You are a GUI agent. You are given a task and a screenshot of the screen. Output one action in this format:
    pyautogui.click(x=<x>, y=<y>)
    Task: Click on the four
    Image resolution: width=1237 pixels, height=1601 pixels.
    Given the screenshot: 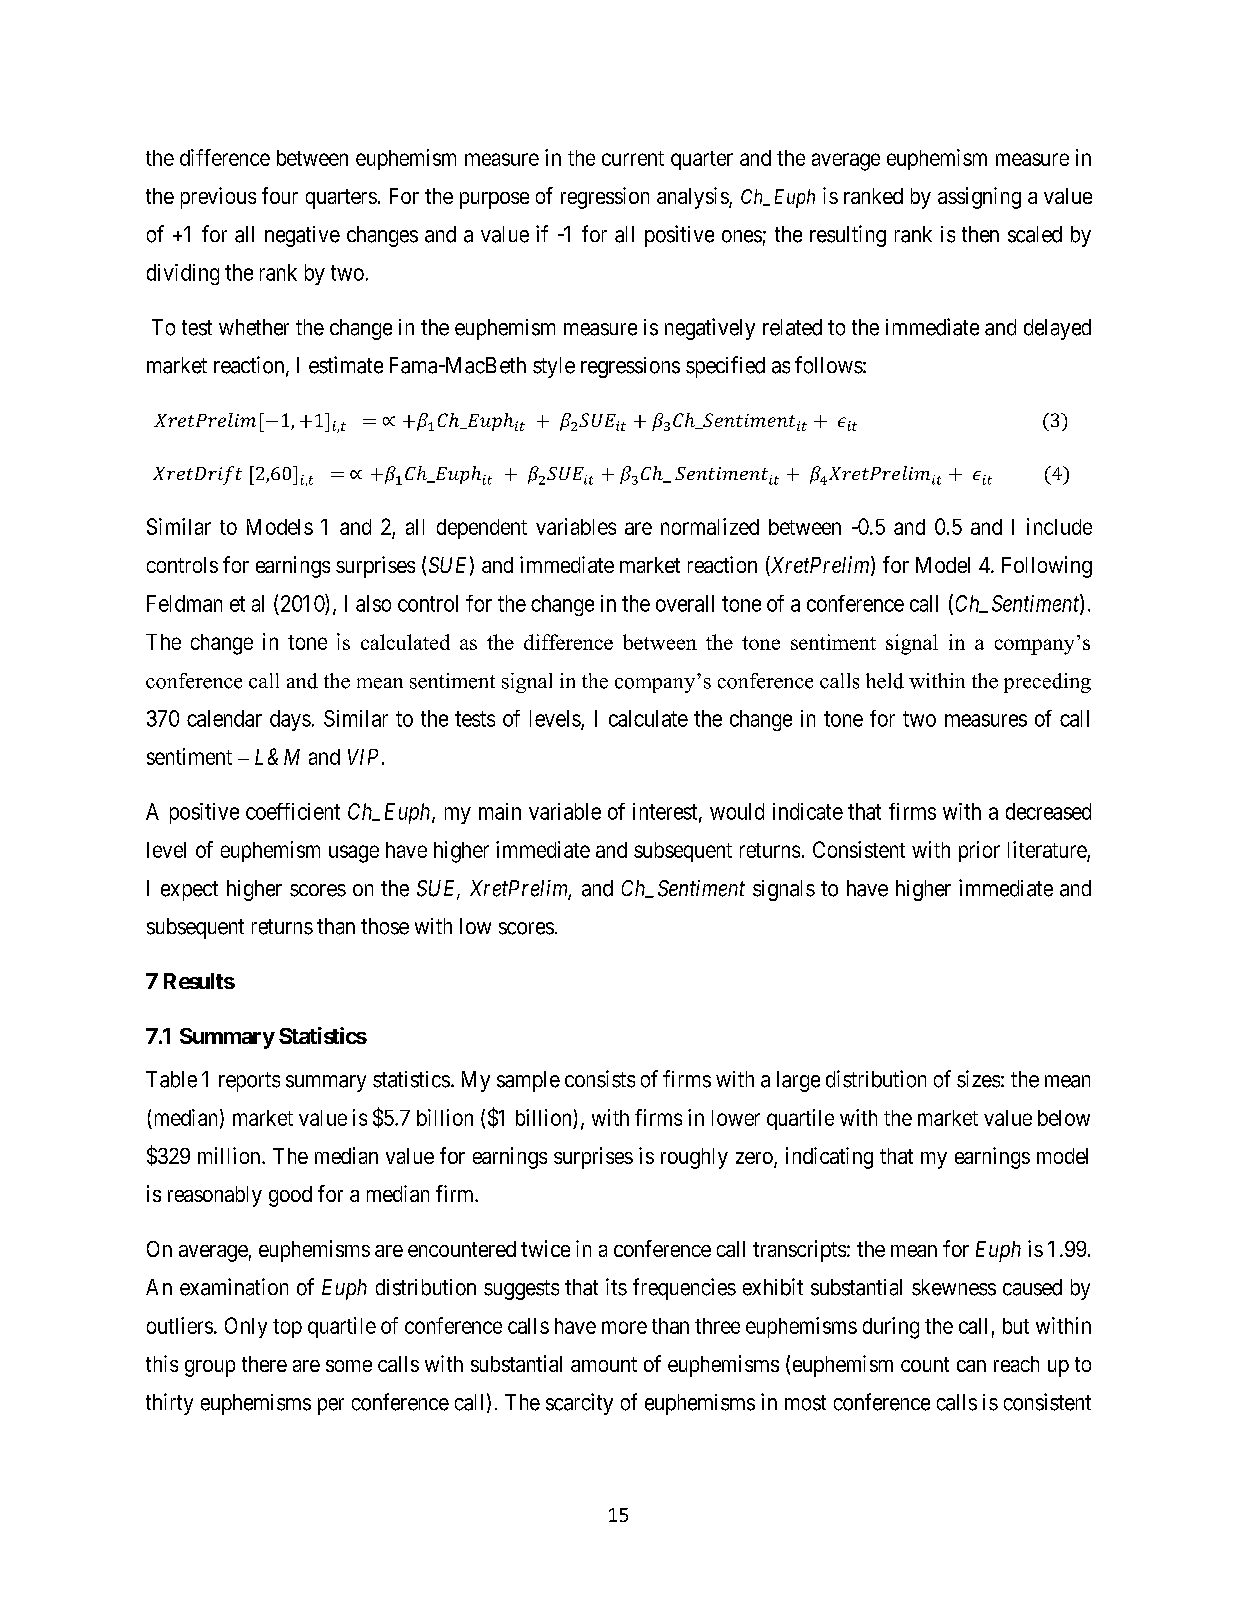 What is the action you would take?
    pyautogui.click(x=280, y=195)
